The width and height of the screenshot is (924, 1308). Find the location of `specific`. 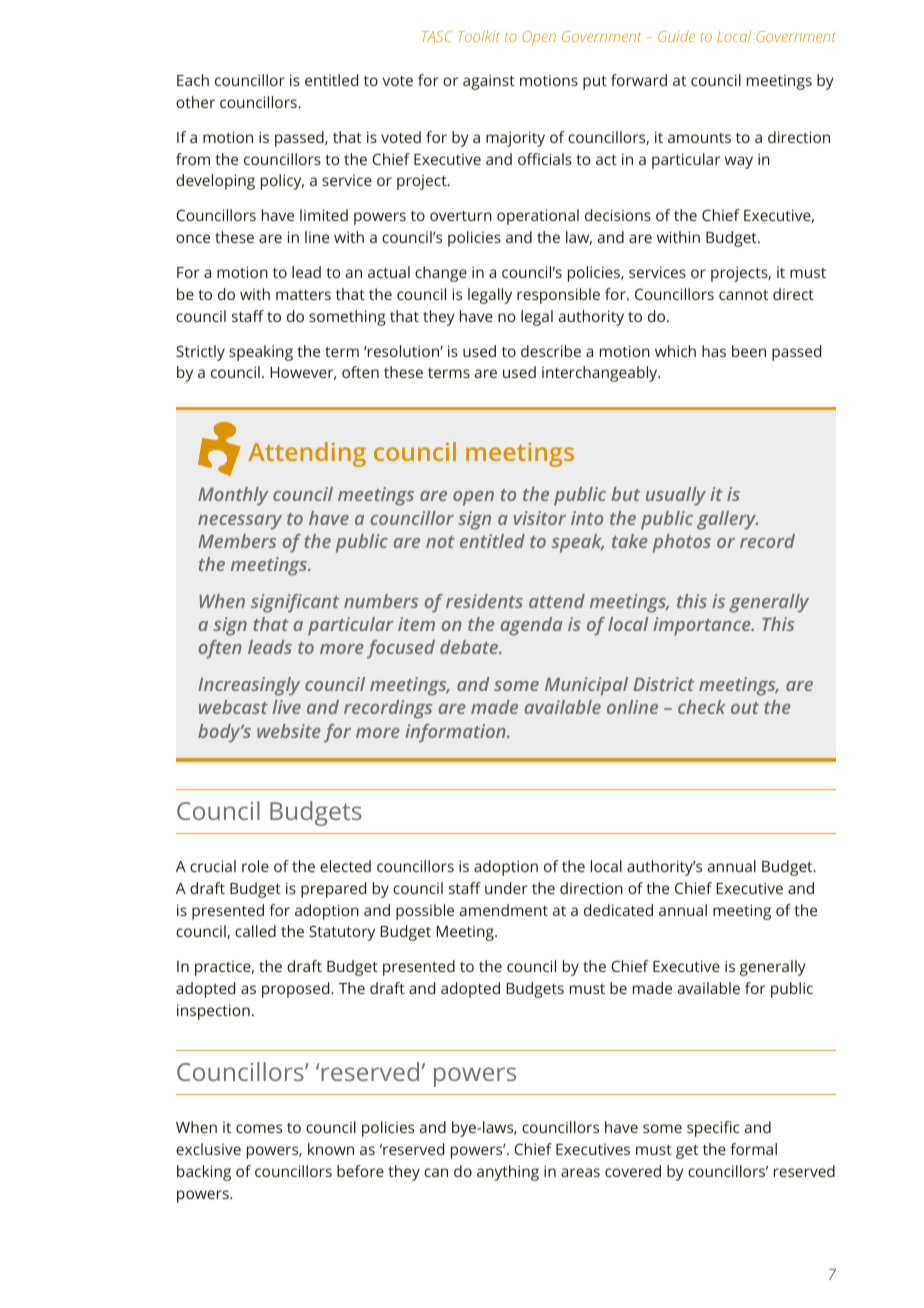

specific is located at coordinates (713, 1129).
